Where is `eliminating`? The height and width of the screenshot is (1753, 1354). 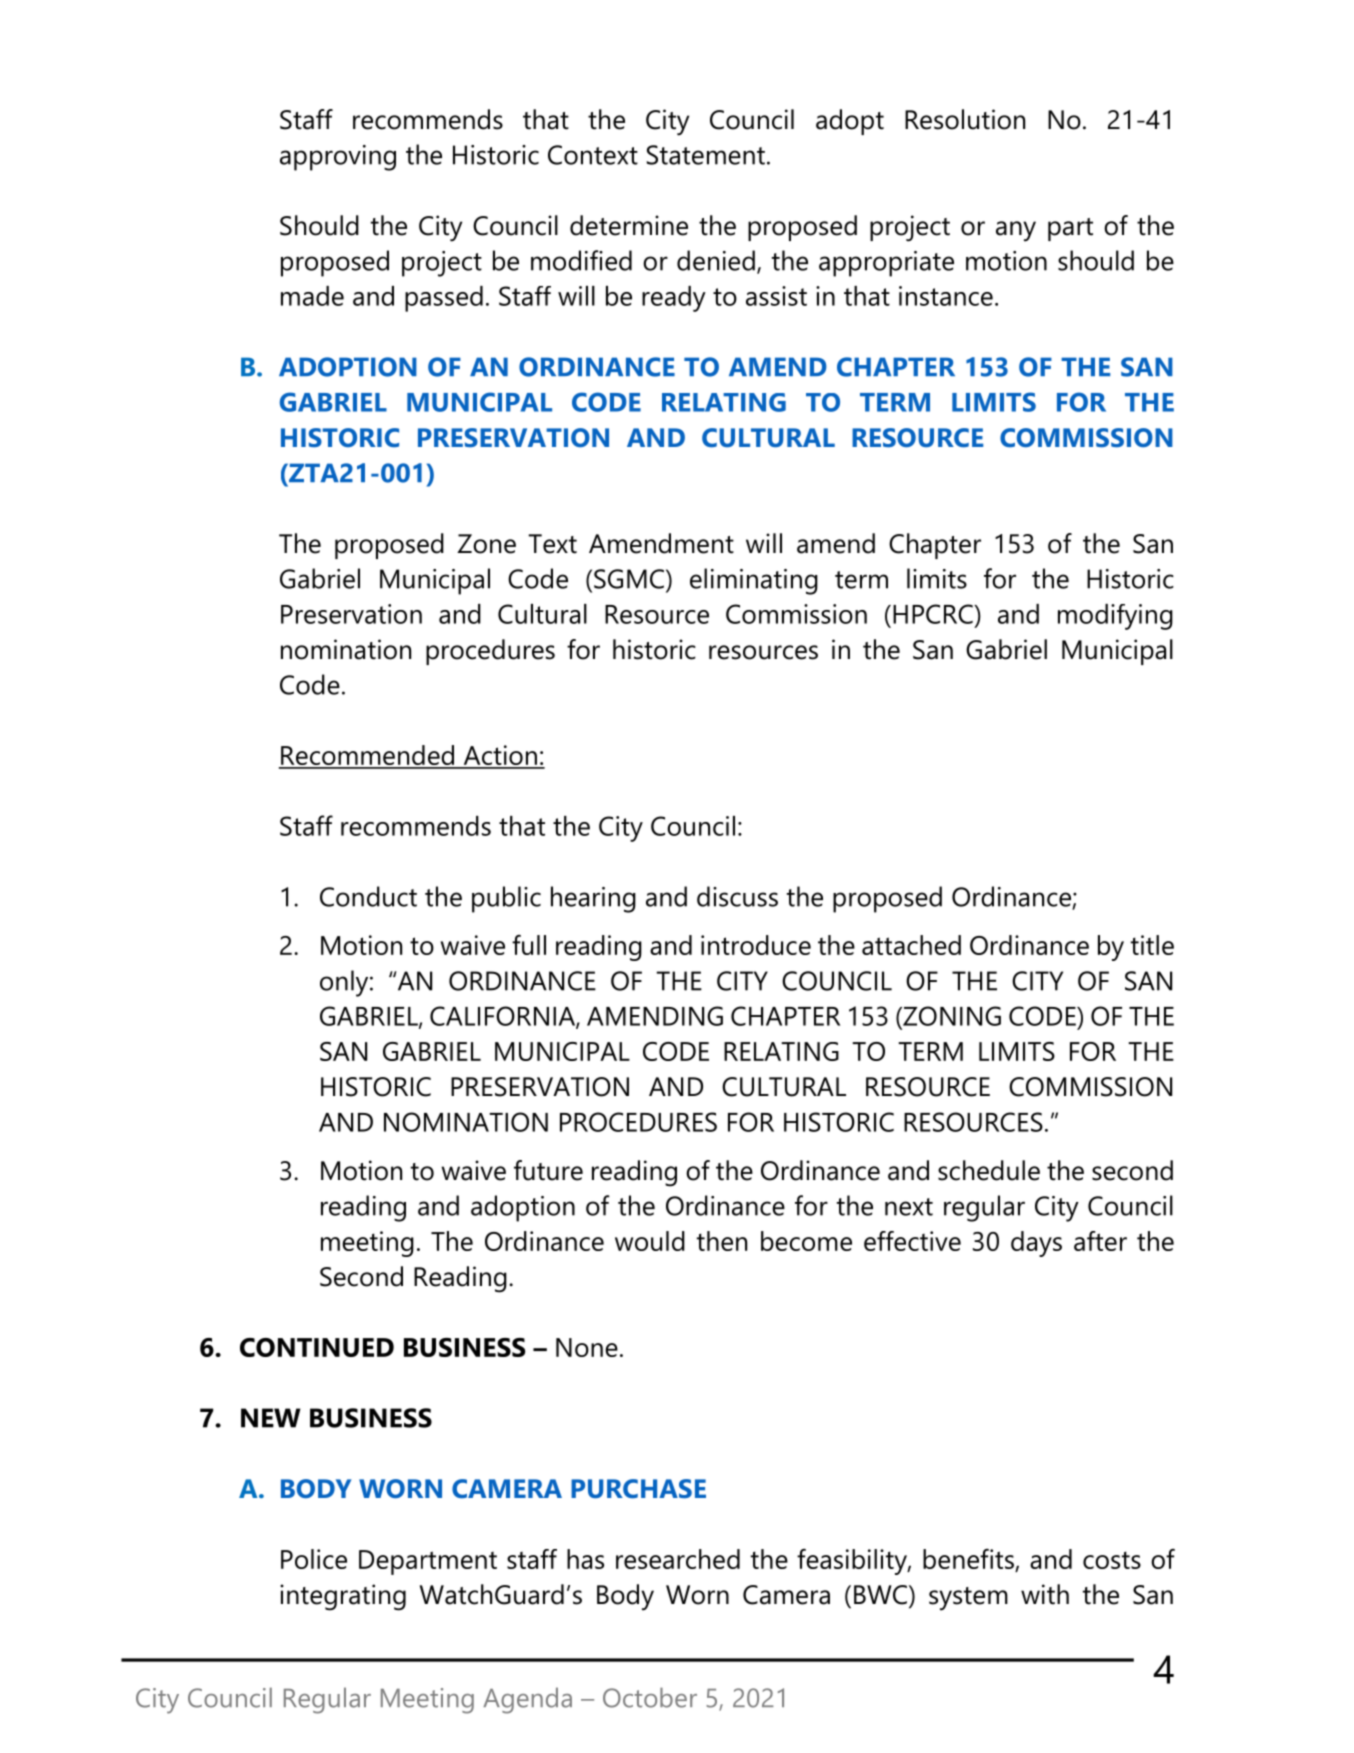 eliminating is located at coordinates (754, 581).
